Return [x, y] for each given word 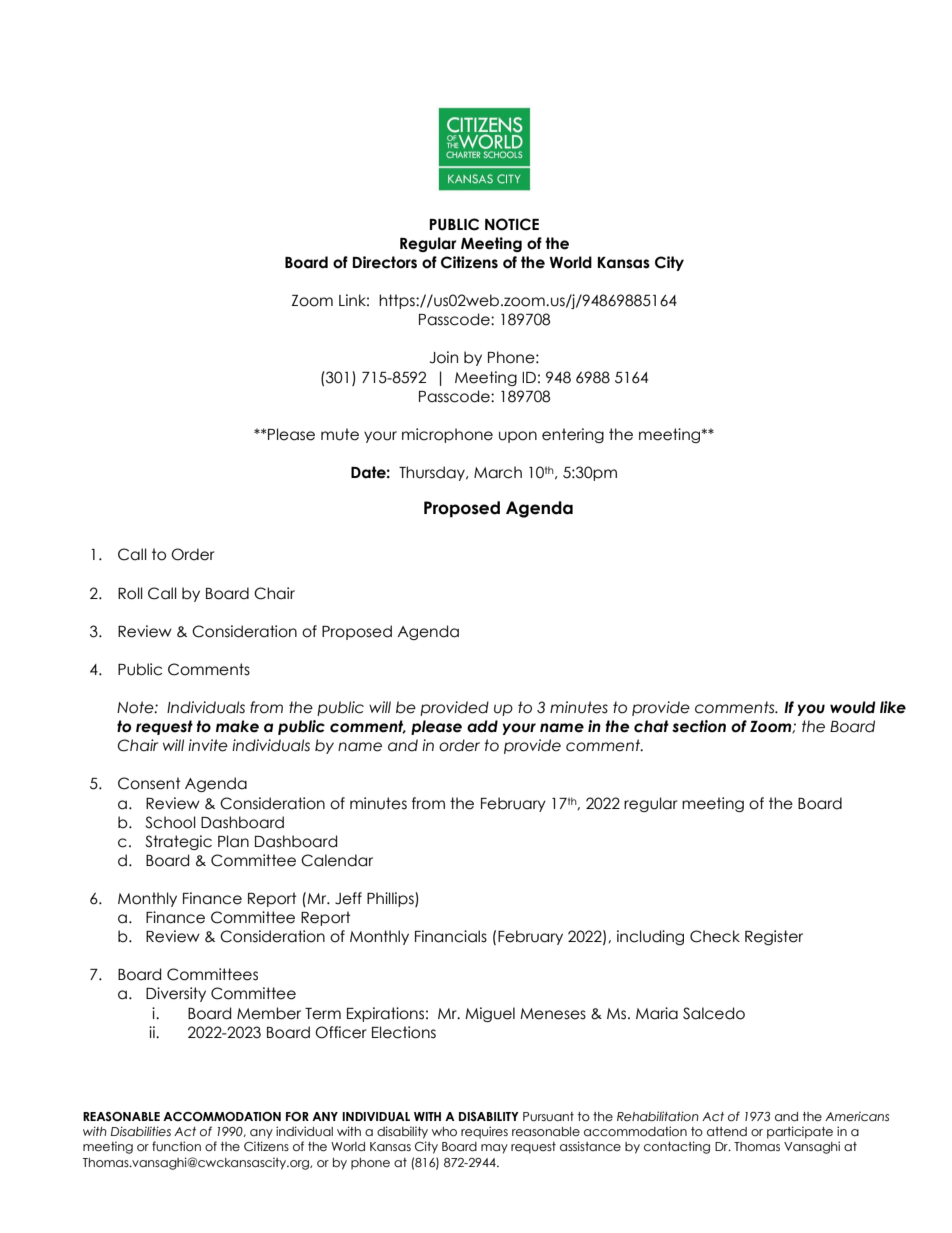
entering [573, 435]
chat [651, 726]
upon [518, 437]
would [853, 707]
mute [340, 434]
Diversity [176, 994]
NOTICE [512, 224]
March [498, 472]
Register [774, 937]
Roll [130, 593]
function [176, 1146]
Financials [451, 936]
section [699, 726]
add [482, 726]
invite [208, 745]
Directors [385, 262]
